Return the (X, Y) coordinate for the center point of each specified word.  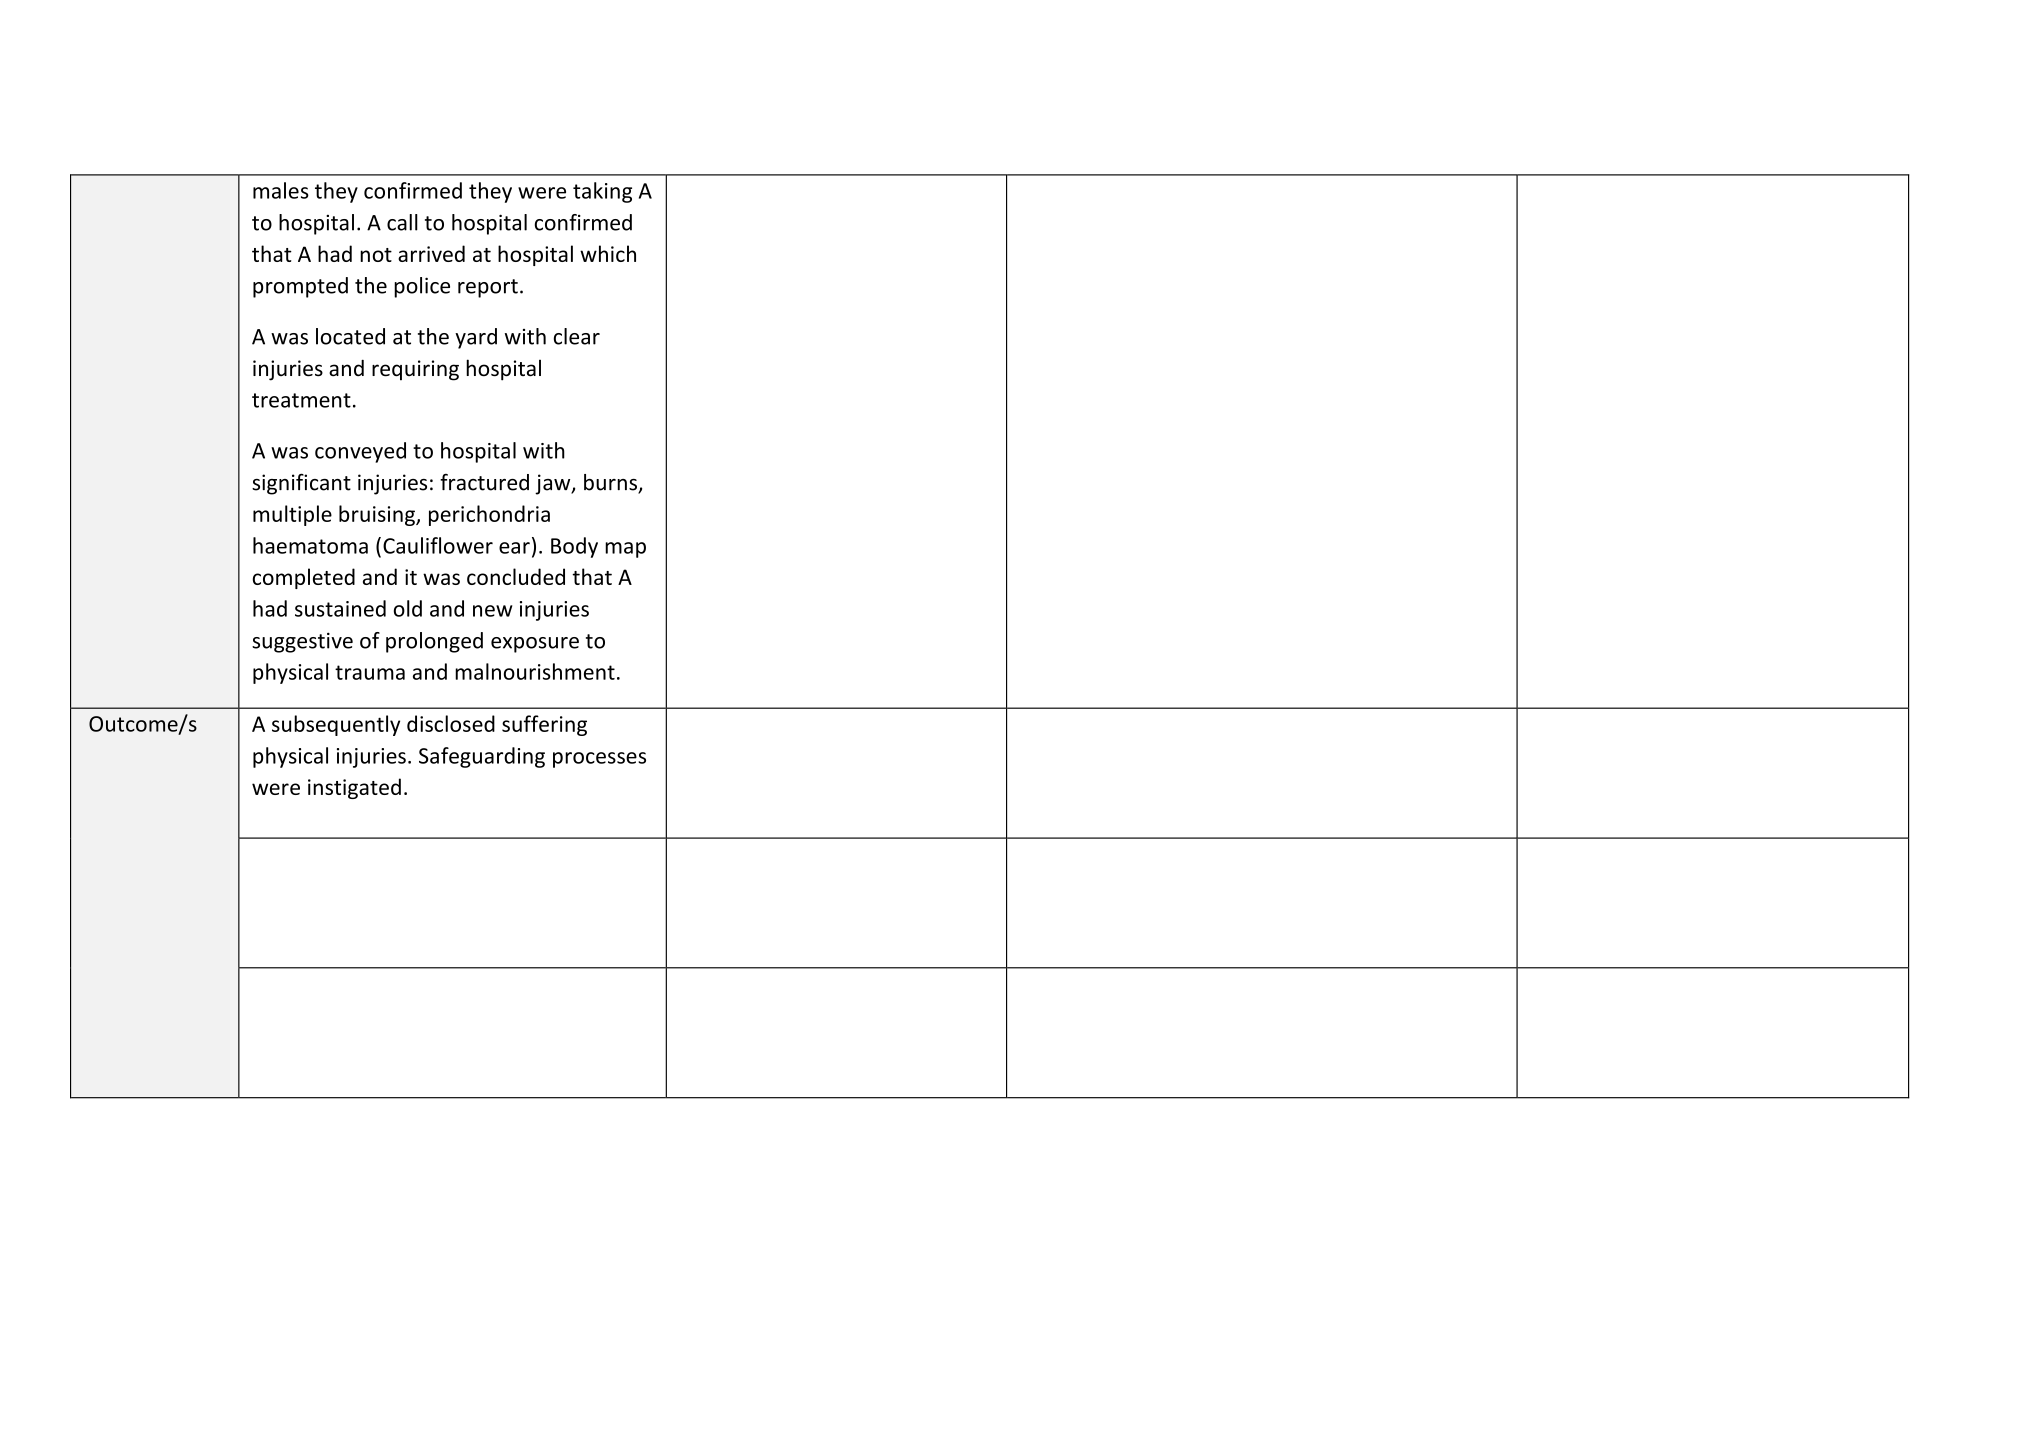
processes (599, 760)
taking (602, 192)
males (281, 190)
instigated (354, 788)
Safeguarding (482, 757)
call (402, 222)
